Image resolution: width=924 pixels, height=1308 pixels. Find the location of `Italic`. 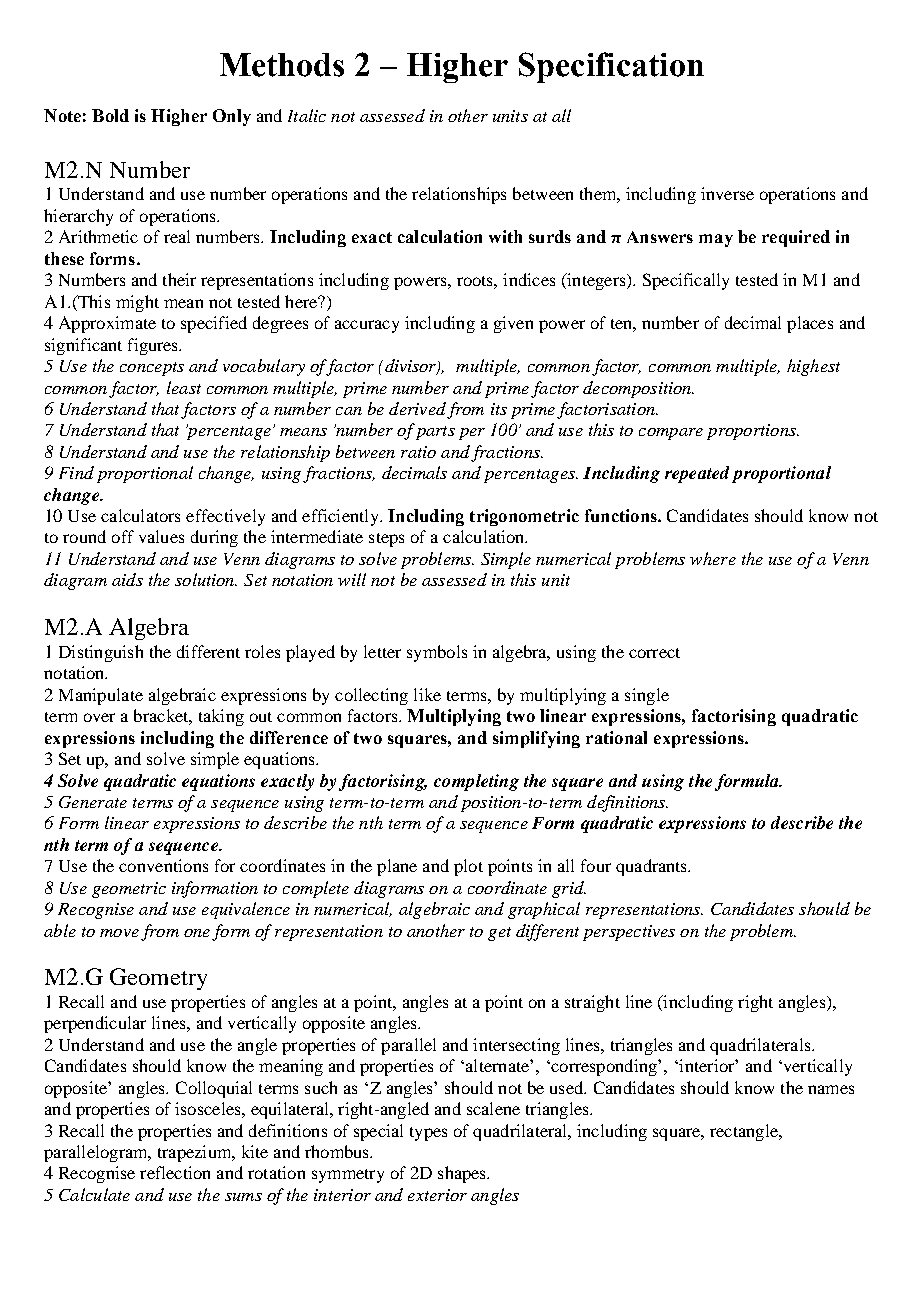

Italic is located at coordinates (307, 115).
